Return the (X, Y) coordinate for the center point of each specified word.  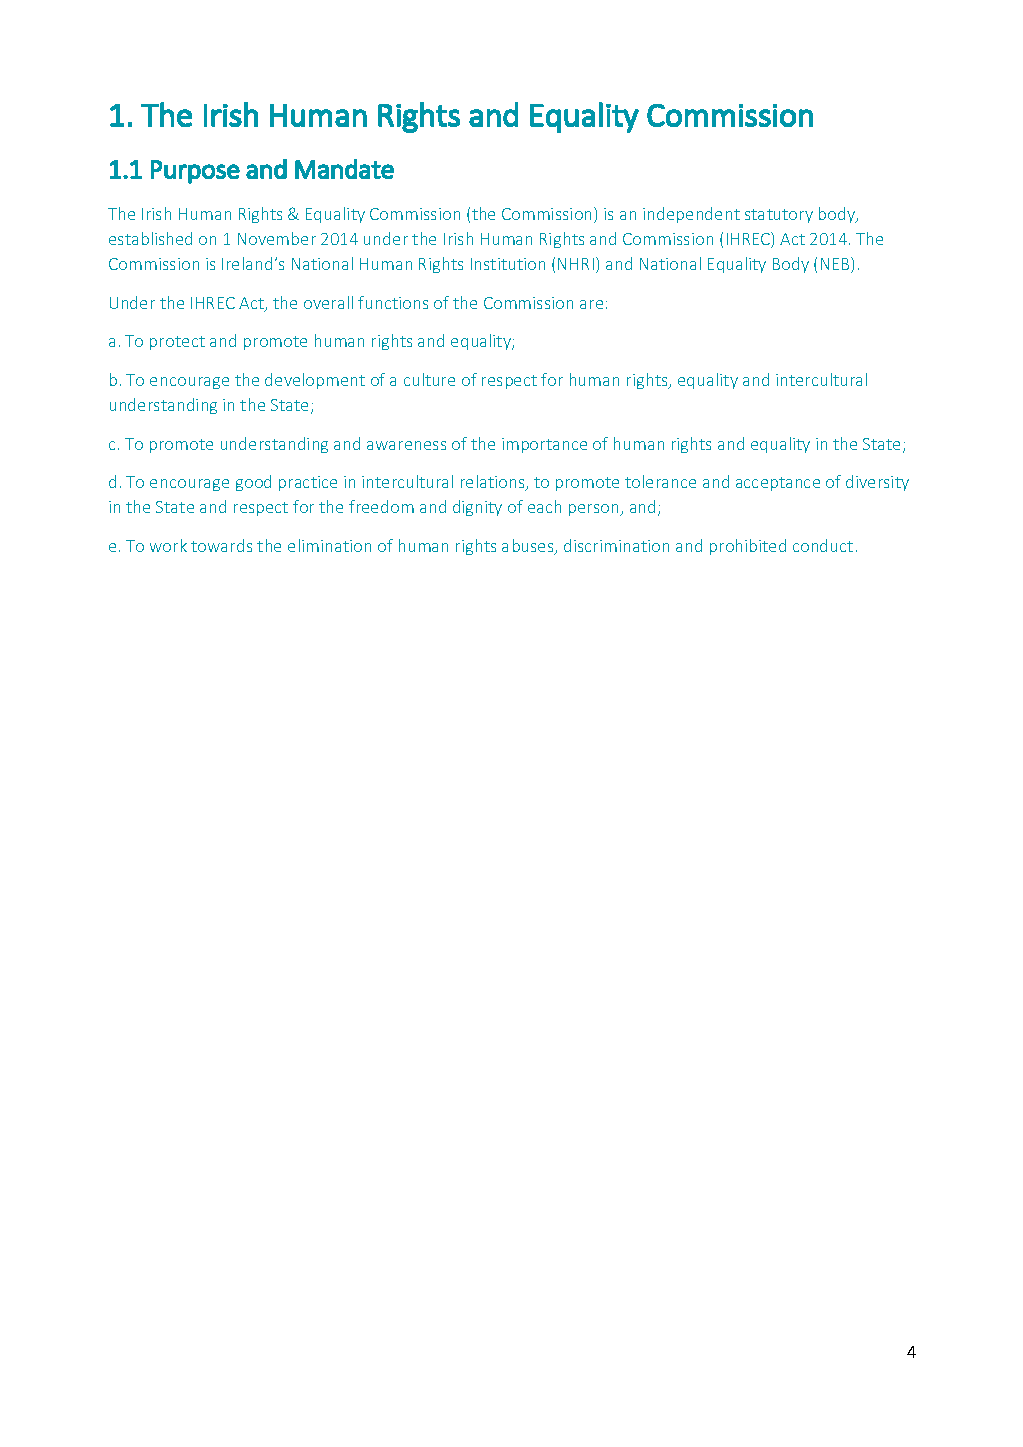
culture (429, 379)
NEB (836, 265)
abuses (529, 547)
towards (221, 545)
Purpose (195, 172)
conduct (823, 545)
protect (177, 343)
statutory (779, 216)
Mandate (344, 169)
